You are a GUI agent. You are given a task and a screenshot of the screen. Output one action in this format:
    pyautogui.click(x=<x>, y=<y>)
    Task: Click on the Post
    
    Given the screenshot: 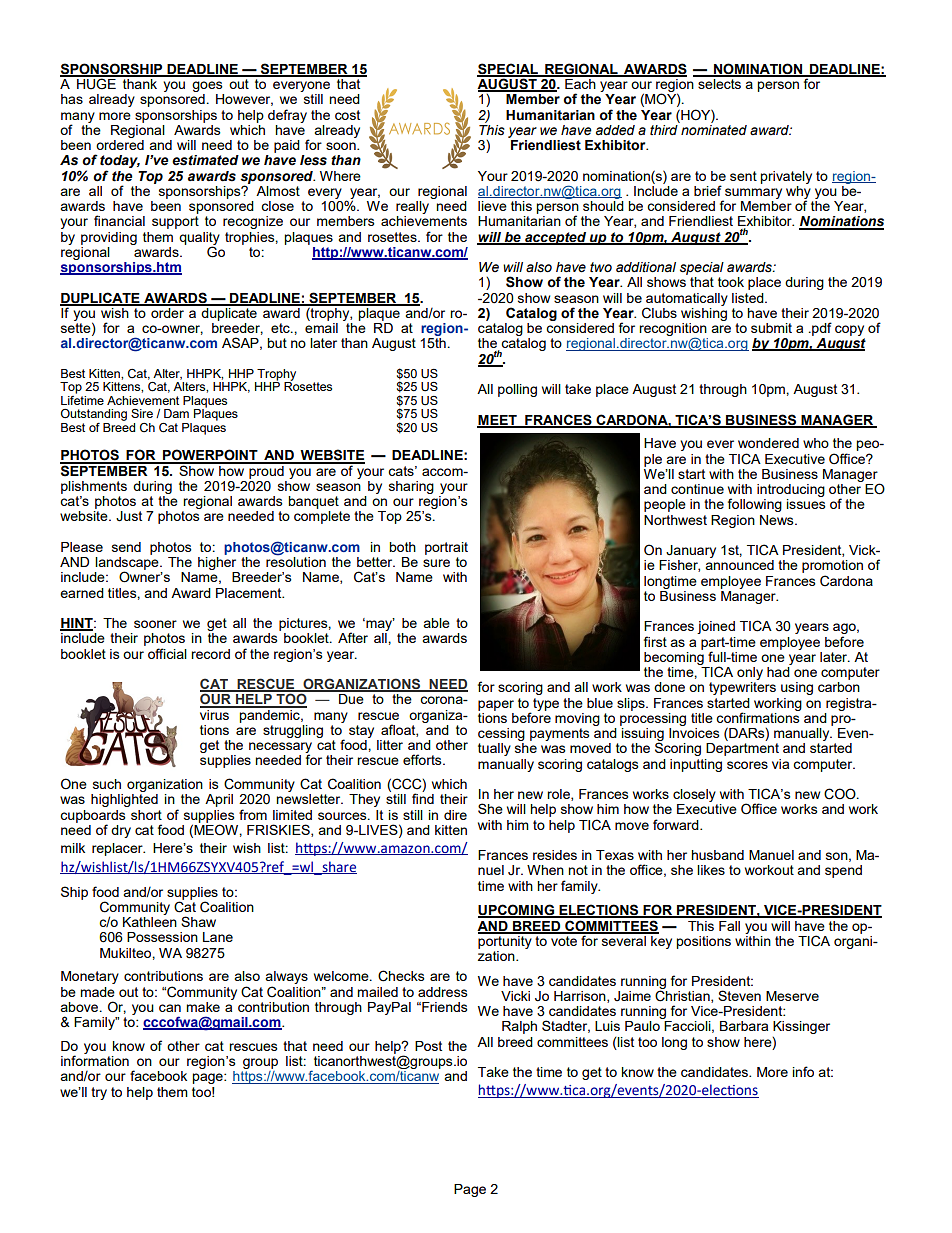 What is the action you would take?
    pyautogui.click(x=428, y=1046)
